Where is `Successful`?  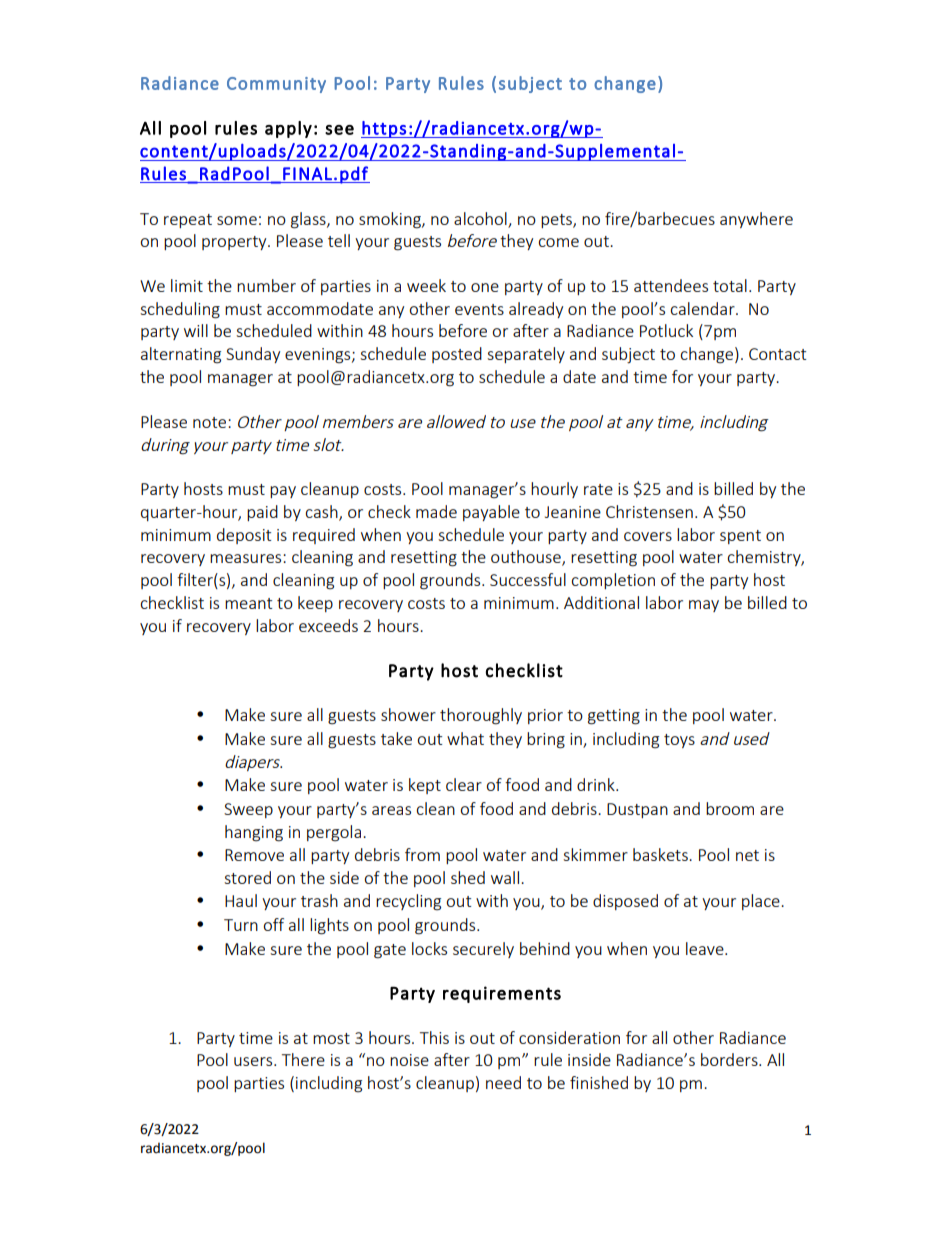 Successful is located at coordinates (528, 579).
